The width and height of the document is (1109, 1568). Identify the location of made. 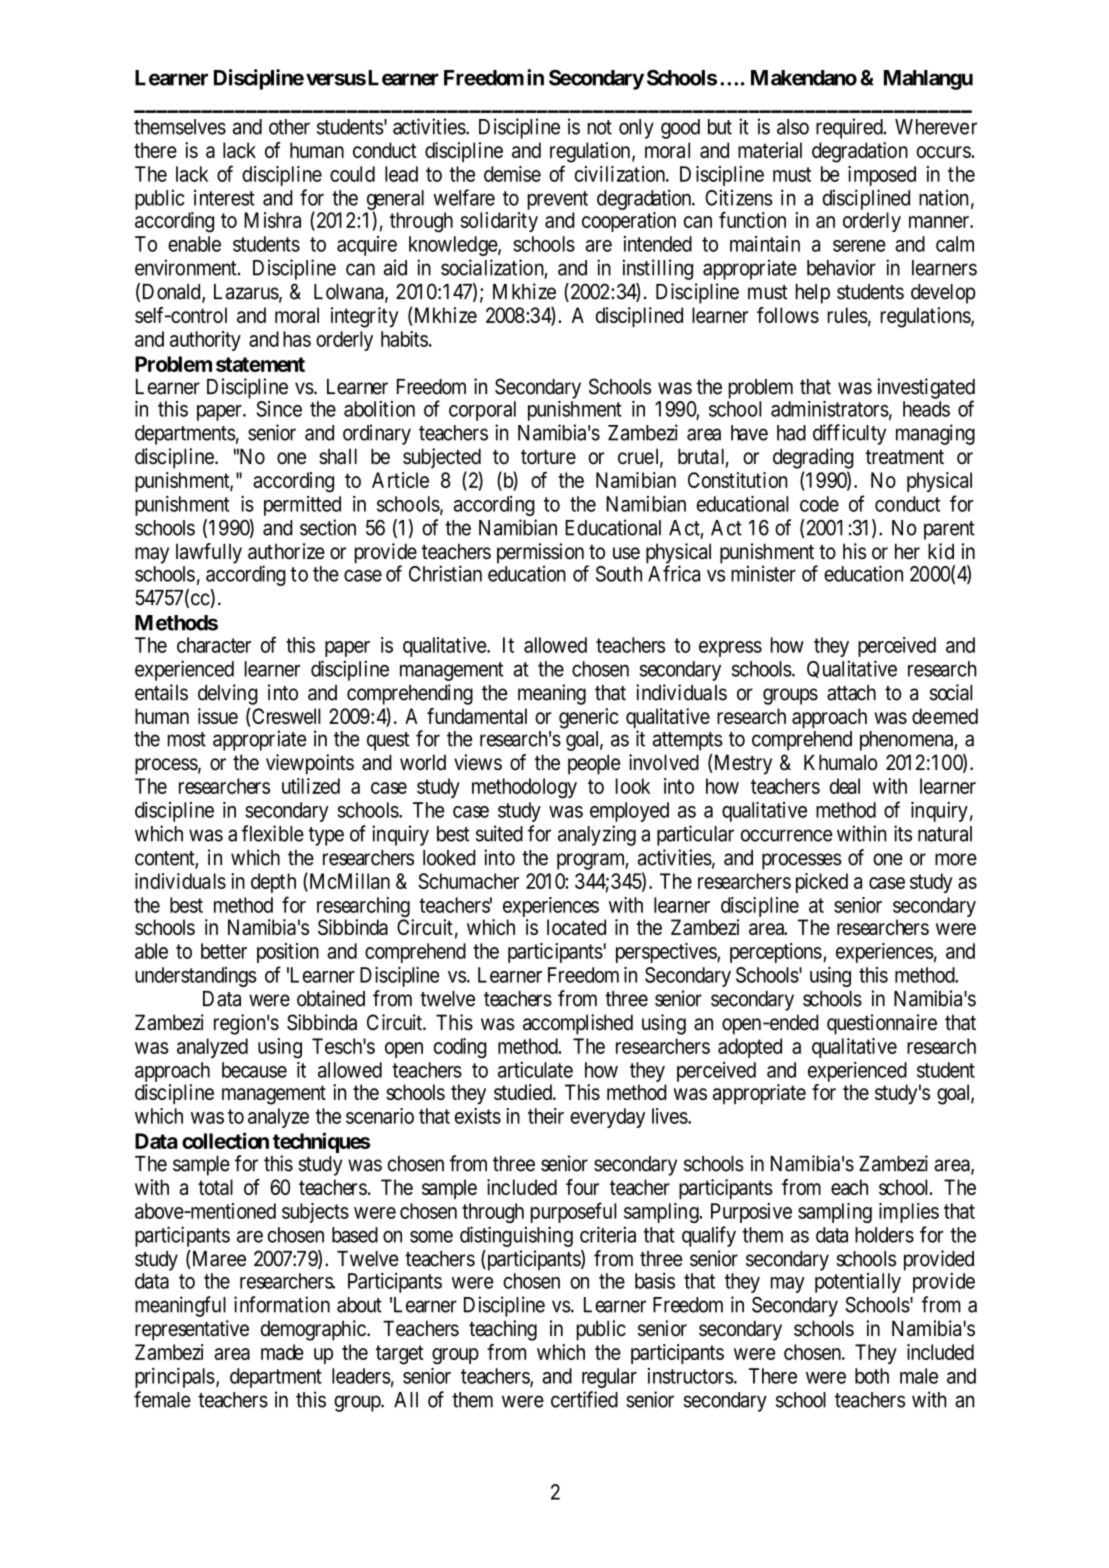
(282, 1352).
